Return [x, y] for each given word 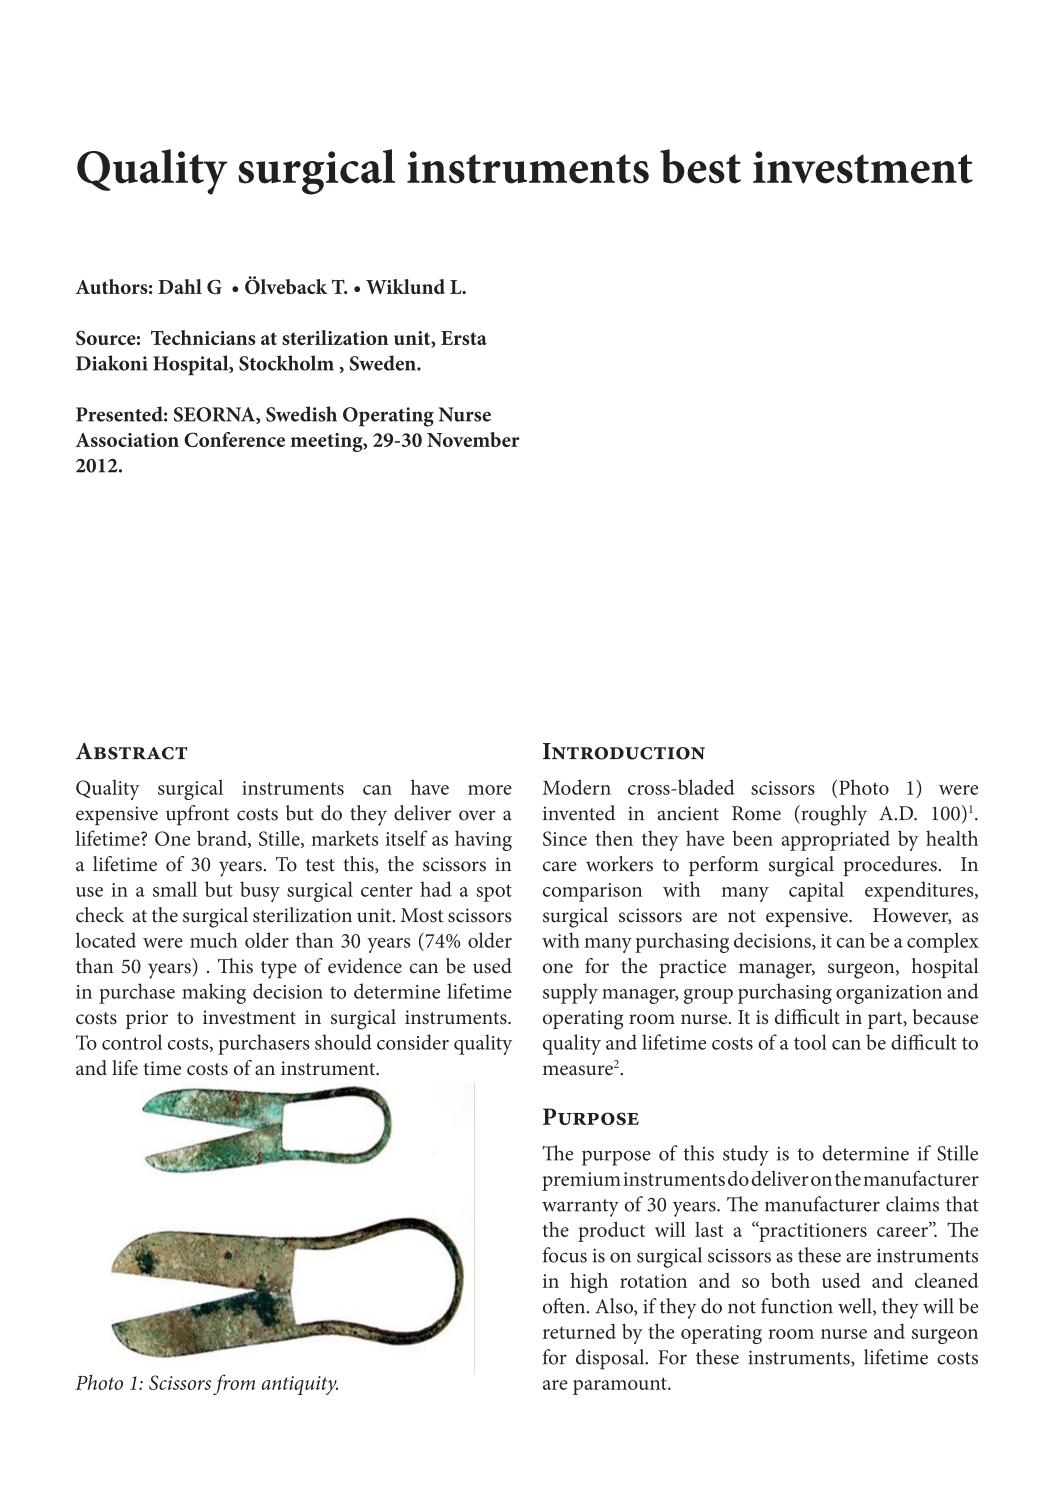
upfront [197, 815]
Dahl [180, 286]
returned [579, 1331]
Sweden [384, 363]
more [490, 790]
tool [810, 1042]
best [700, 166]
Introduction [624, 751]
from [234, 1384]
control [132, 1042]
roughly [833, 815]
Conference [234, 439]
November [473, 439]
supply [570, 993]
